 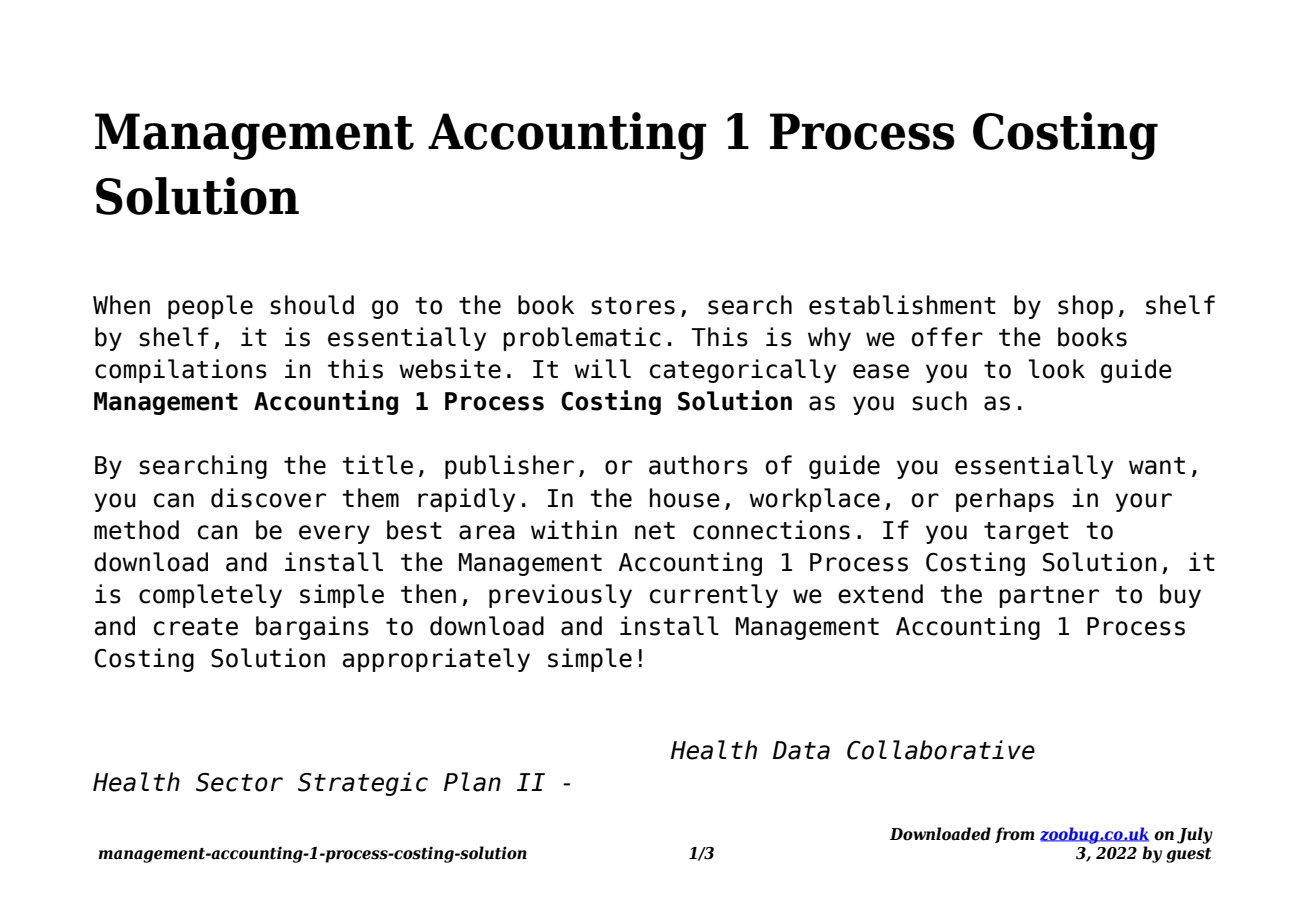 What do you see at coordinates (714, 596) in the page?
I see `currently` at bounding box center [714, 596].
